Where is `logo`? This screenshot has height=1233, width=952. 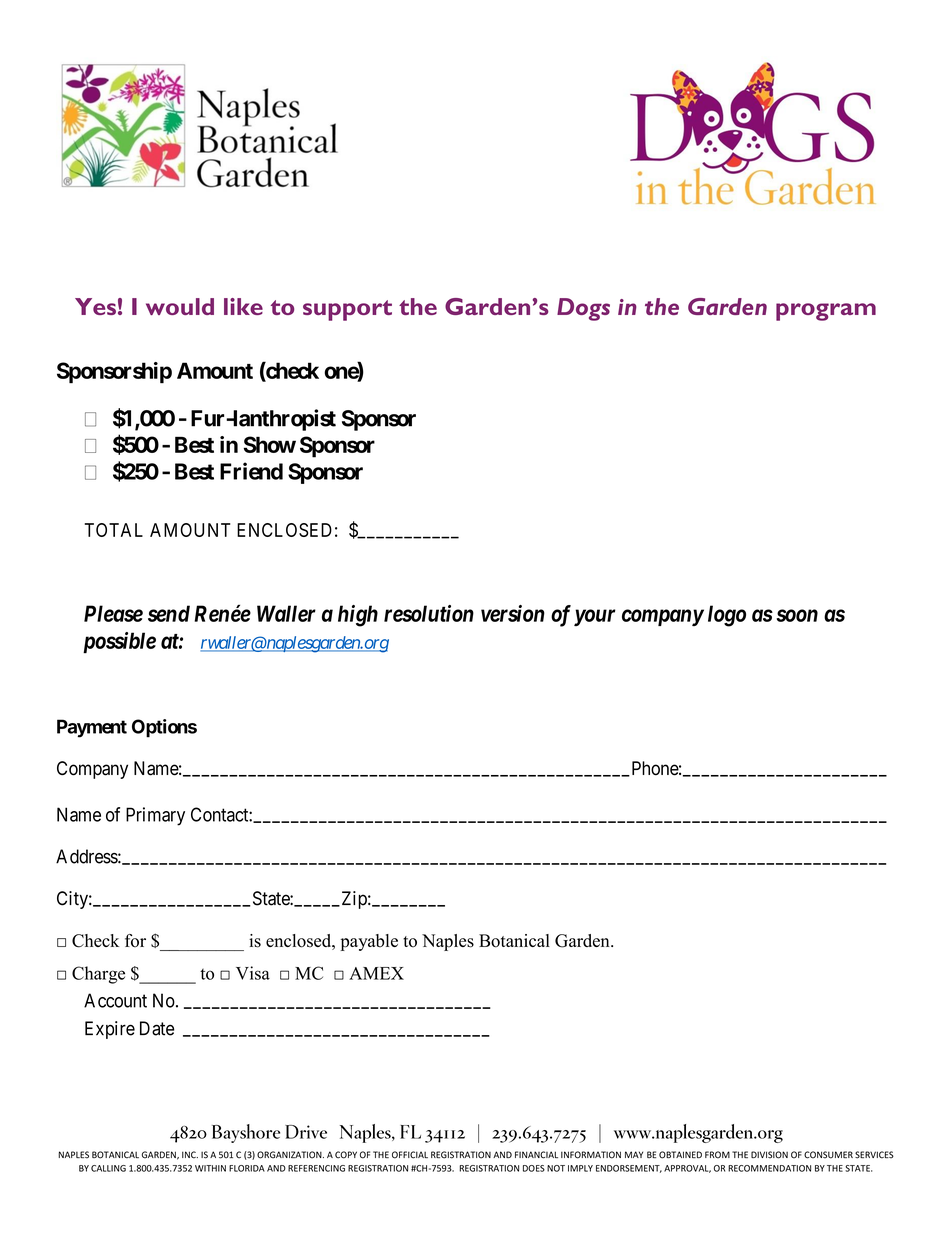
logo is located at coordinates (727, 616).
